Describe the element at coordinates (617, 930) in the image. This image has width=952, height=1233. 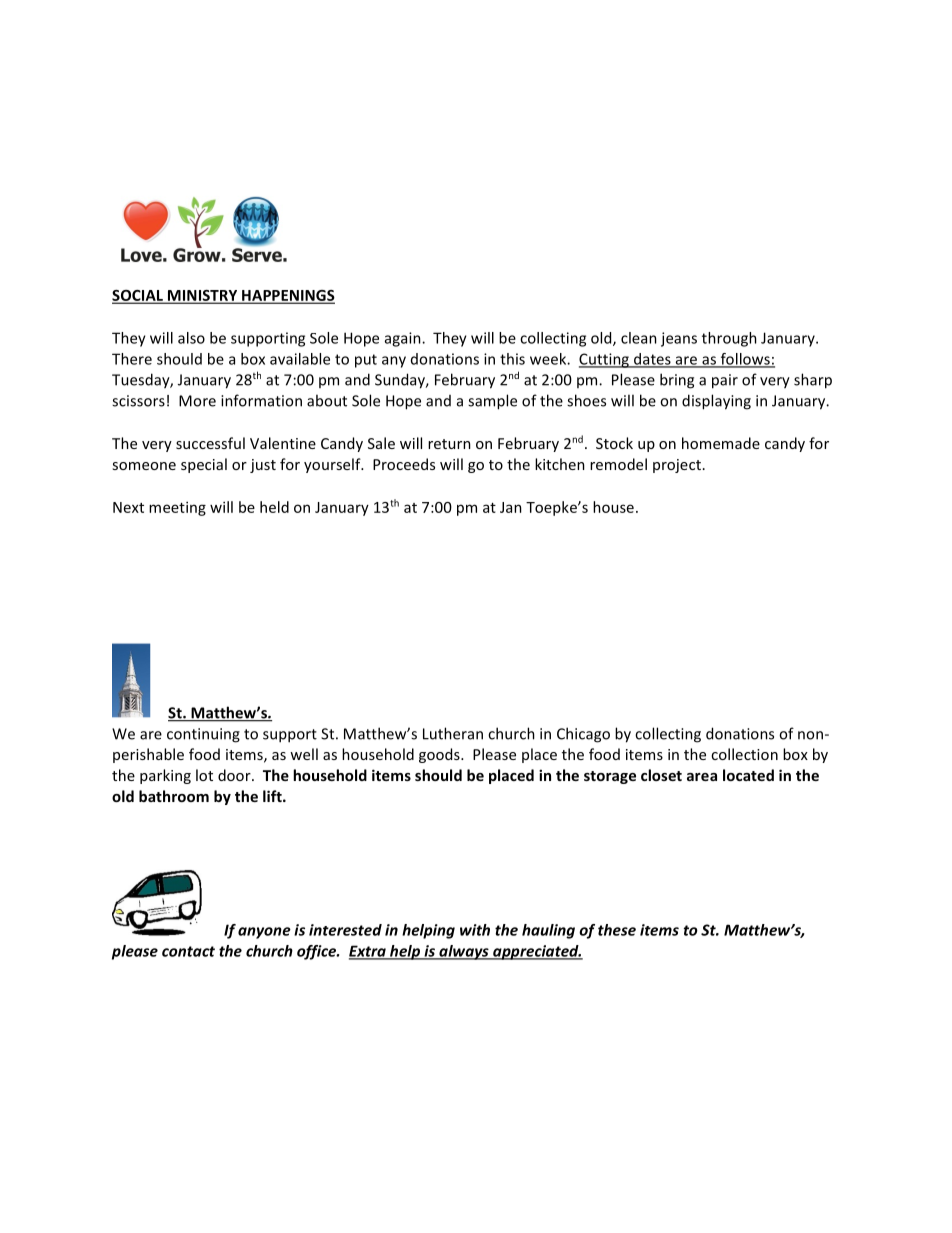
I see `these` at that location.
